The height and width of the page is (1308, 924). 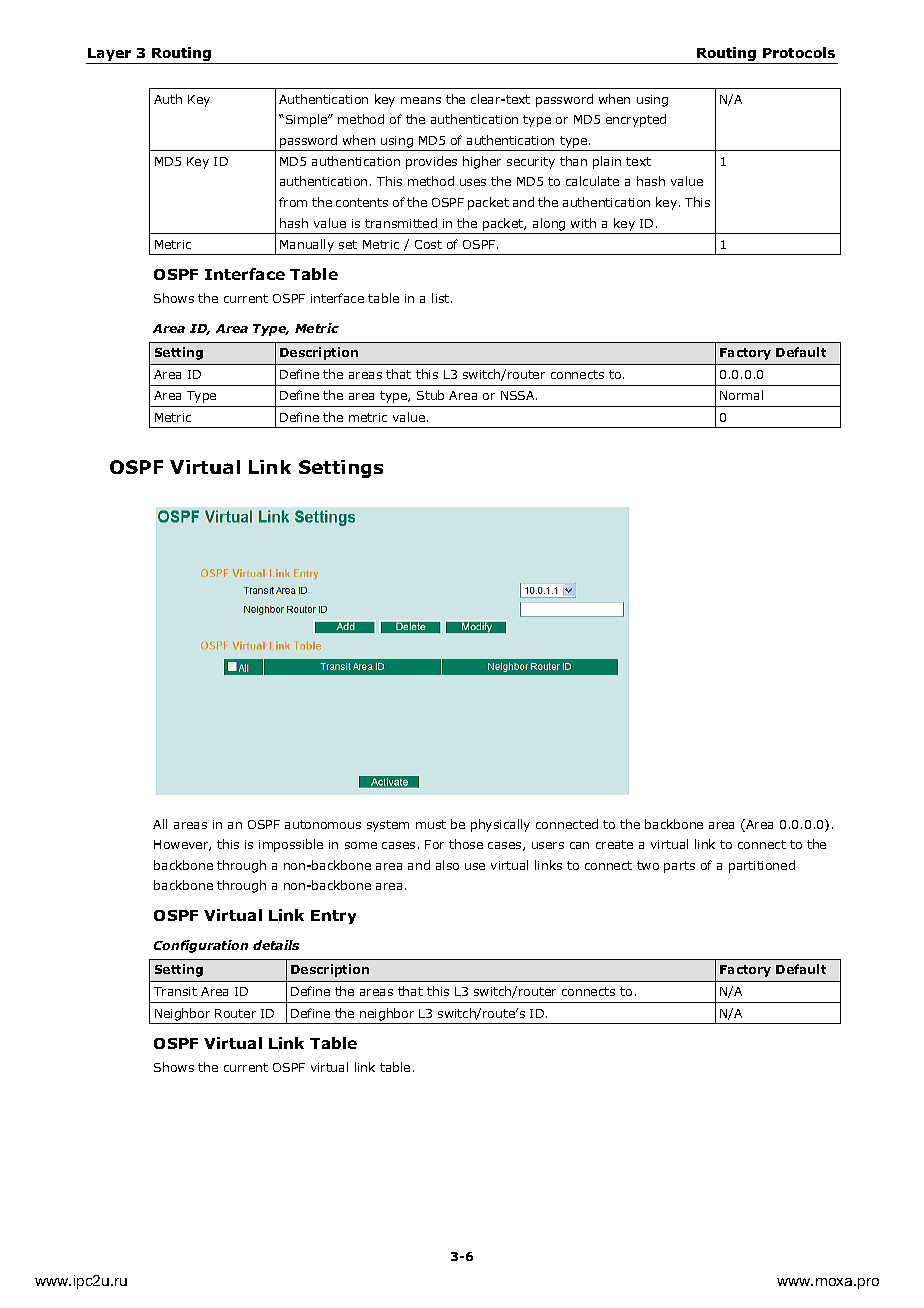 I want to click on Configuration, so click(x=201, y=946).
